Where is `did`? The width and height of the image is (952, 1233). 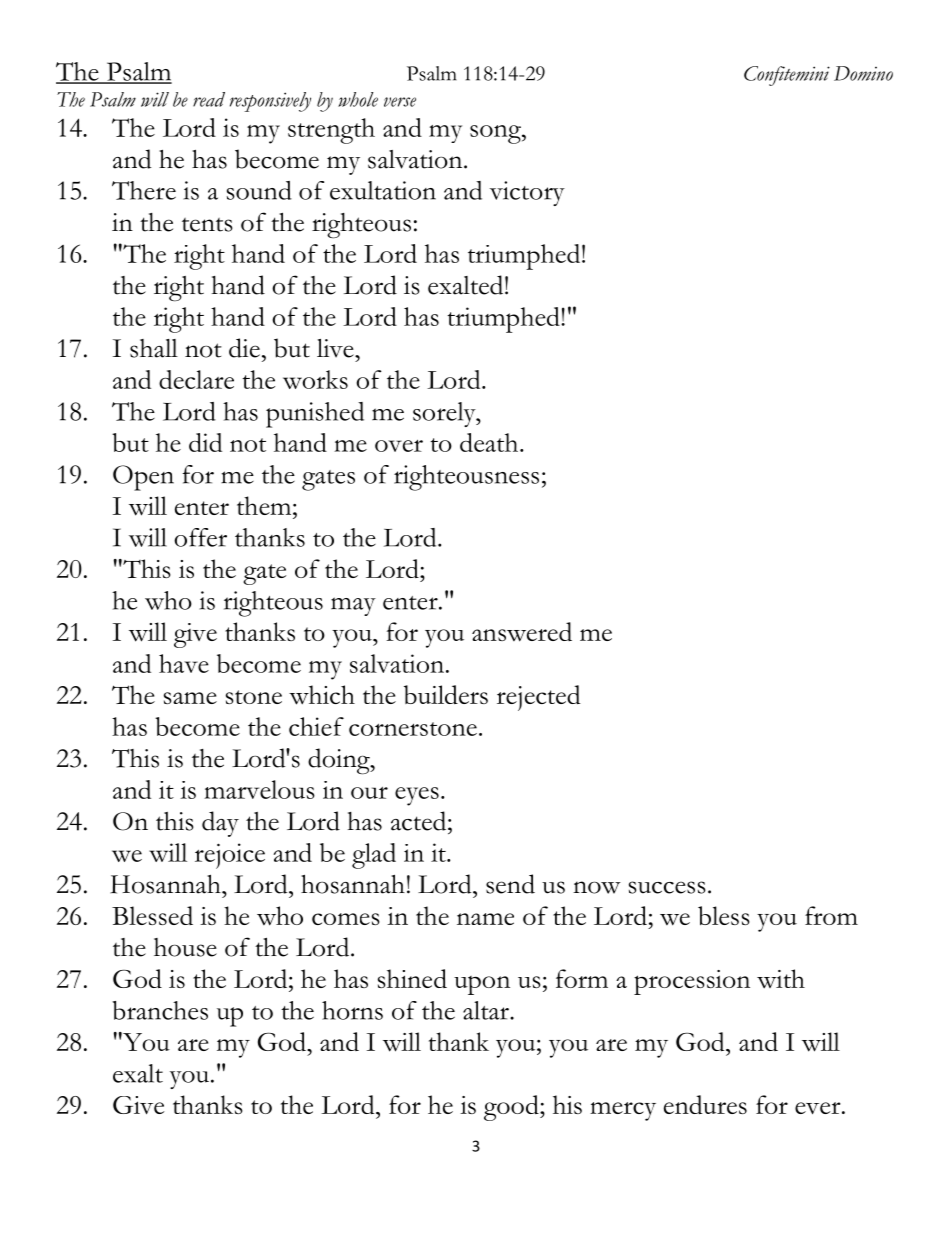
did is located at coordinates (205, 442).
